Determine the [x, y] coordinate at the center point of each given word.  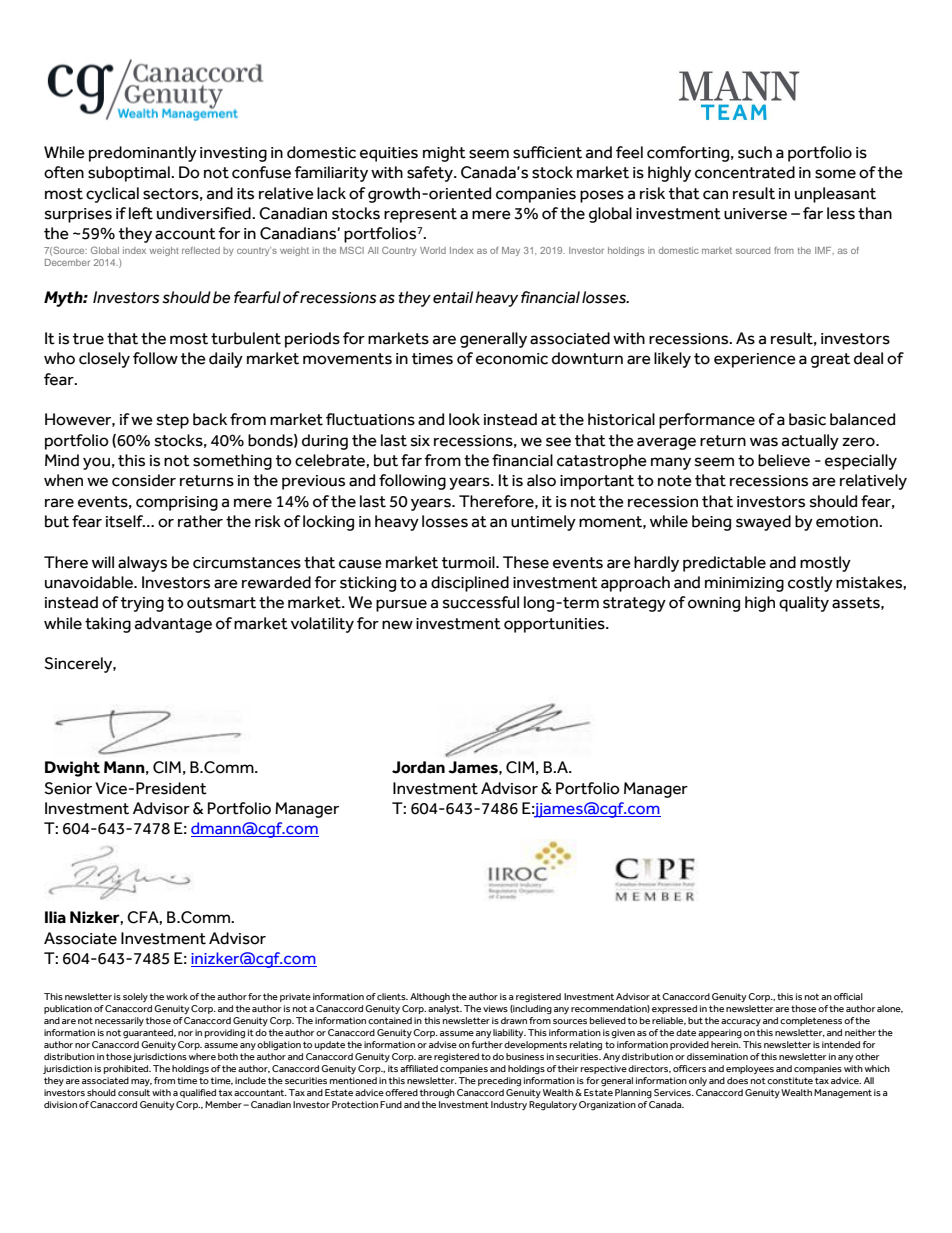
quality [804, 604]
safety [431, 174]
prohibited [127, 1069]
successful [481, 602]
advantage [173, 625]
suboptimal [130, 174]
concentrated [745, 172]
